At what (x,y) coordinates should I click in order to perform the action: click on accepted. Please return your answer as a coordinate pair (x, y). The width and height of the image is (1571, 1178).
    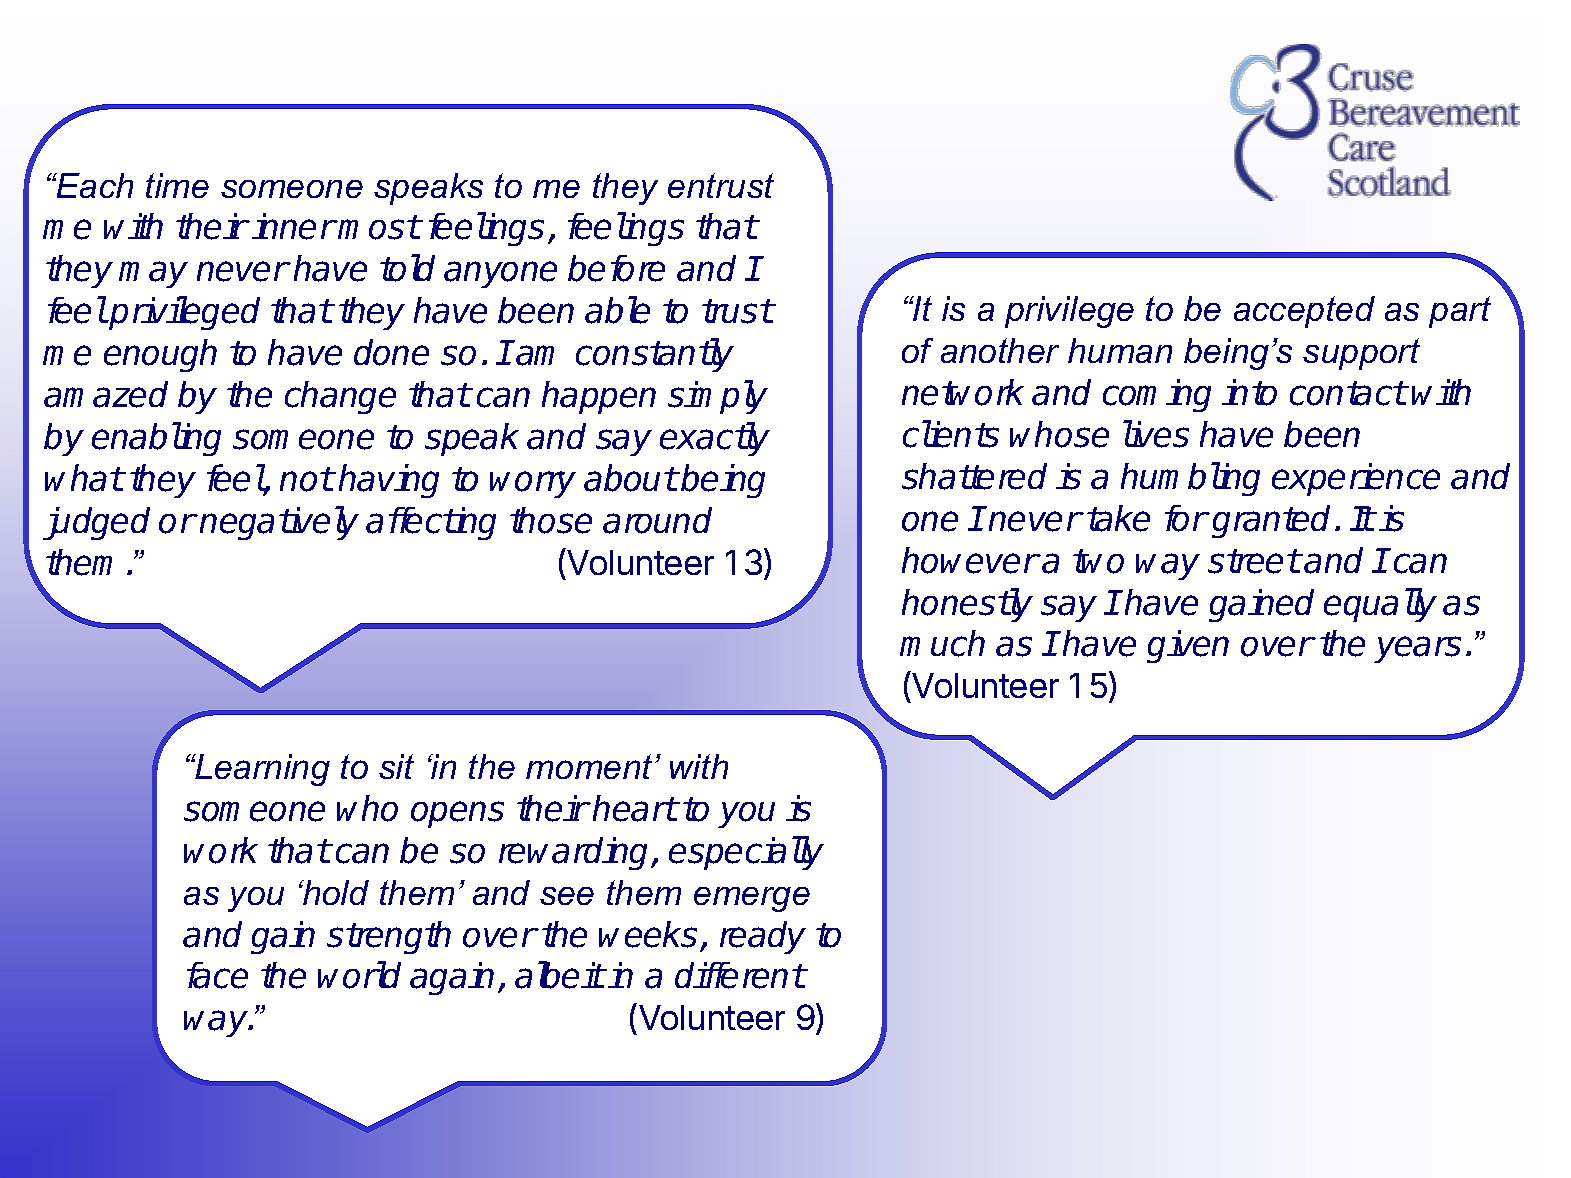
    Looking at the image, I should click on (1304, 312).
